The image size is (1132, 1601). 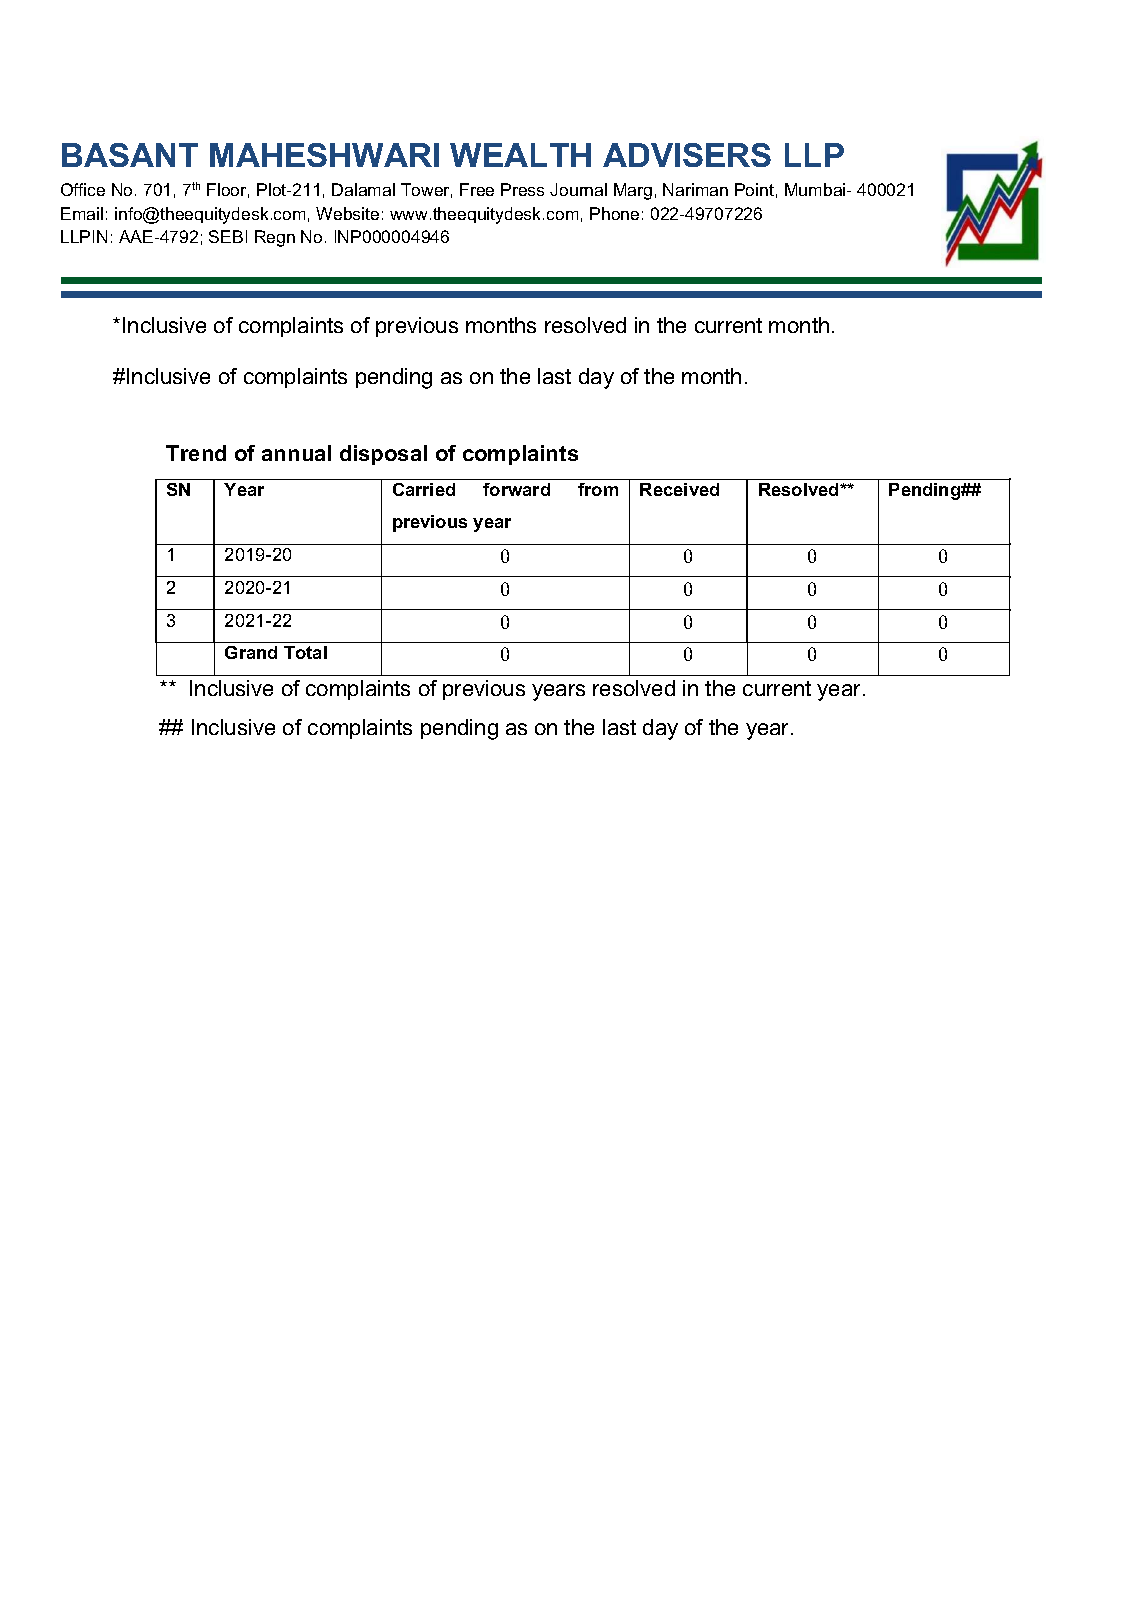 I want to click on Tower, so click(x=426, y=190).
